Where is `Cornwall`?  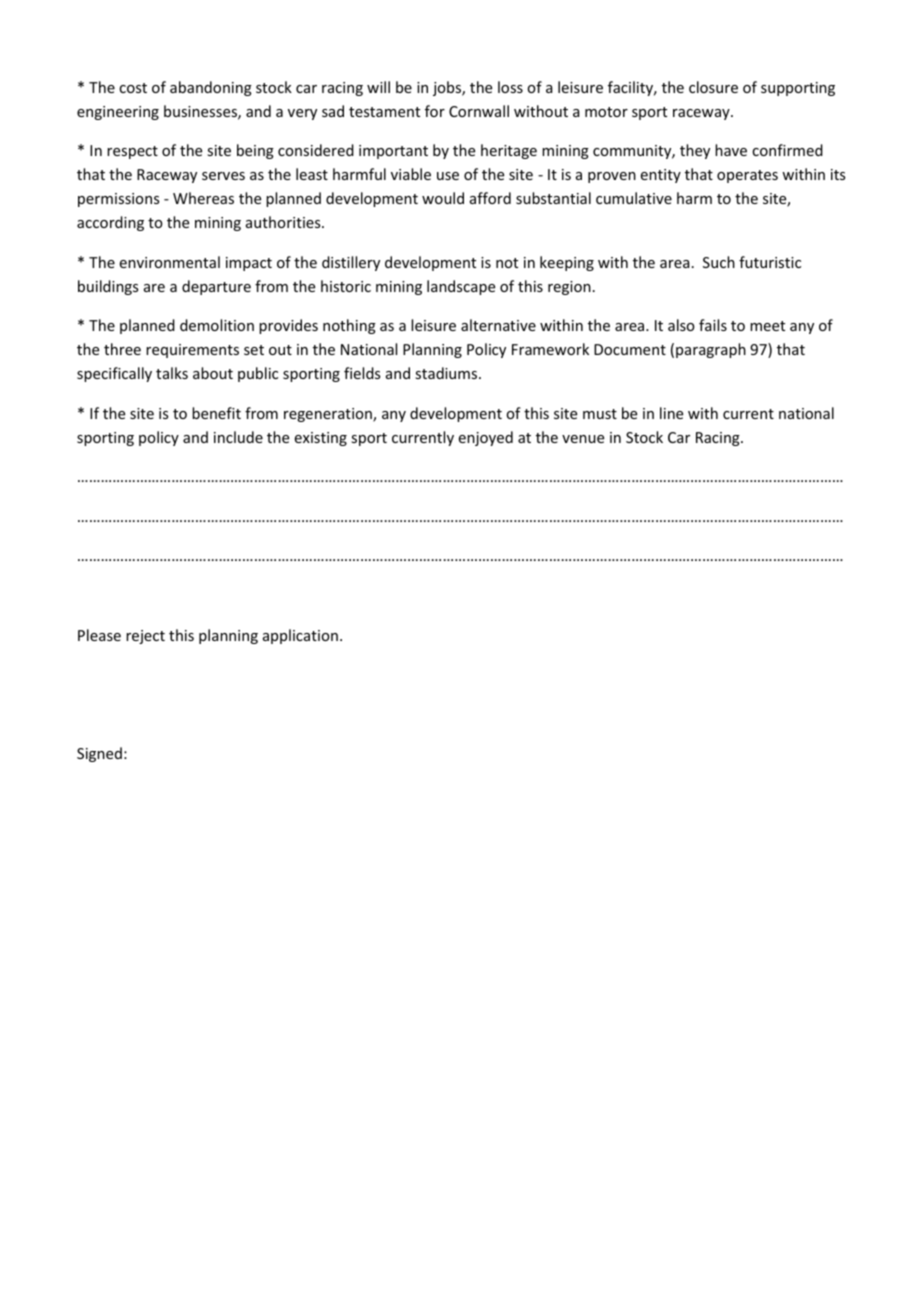 Cornwall is located at coordinates (479, 111).
